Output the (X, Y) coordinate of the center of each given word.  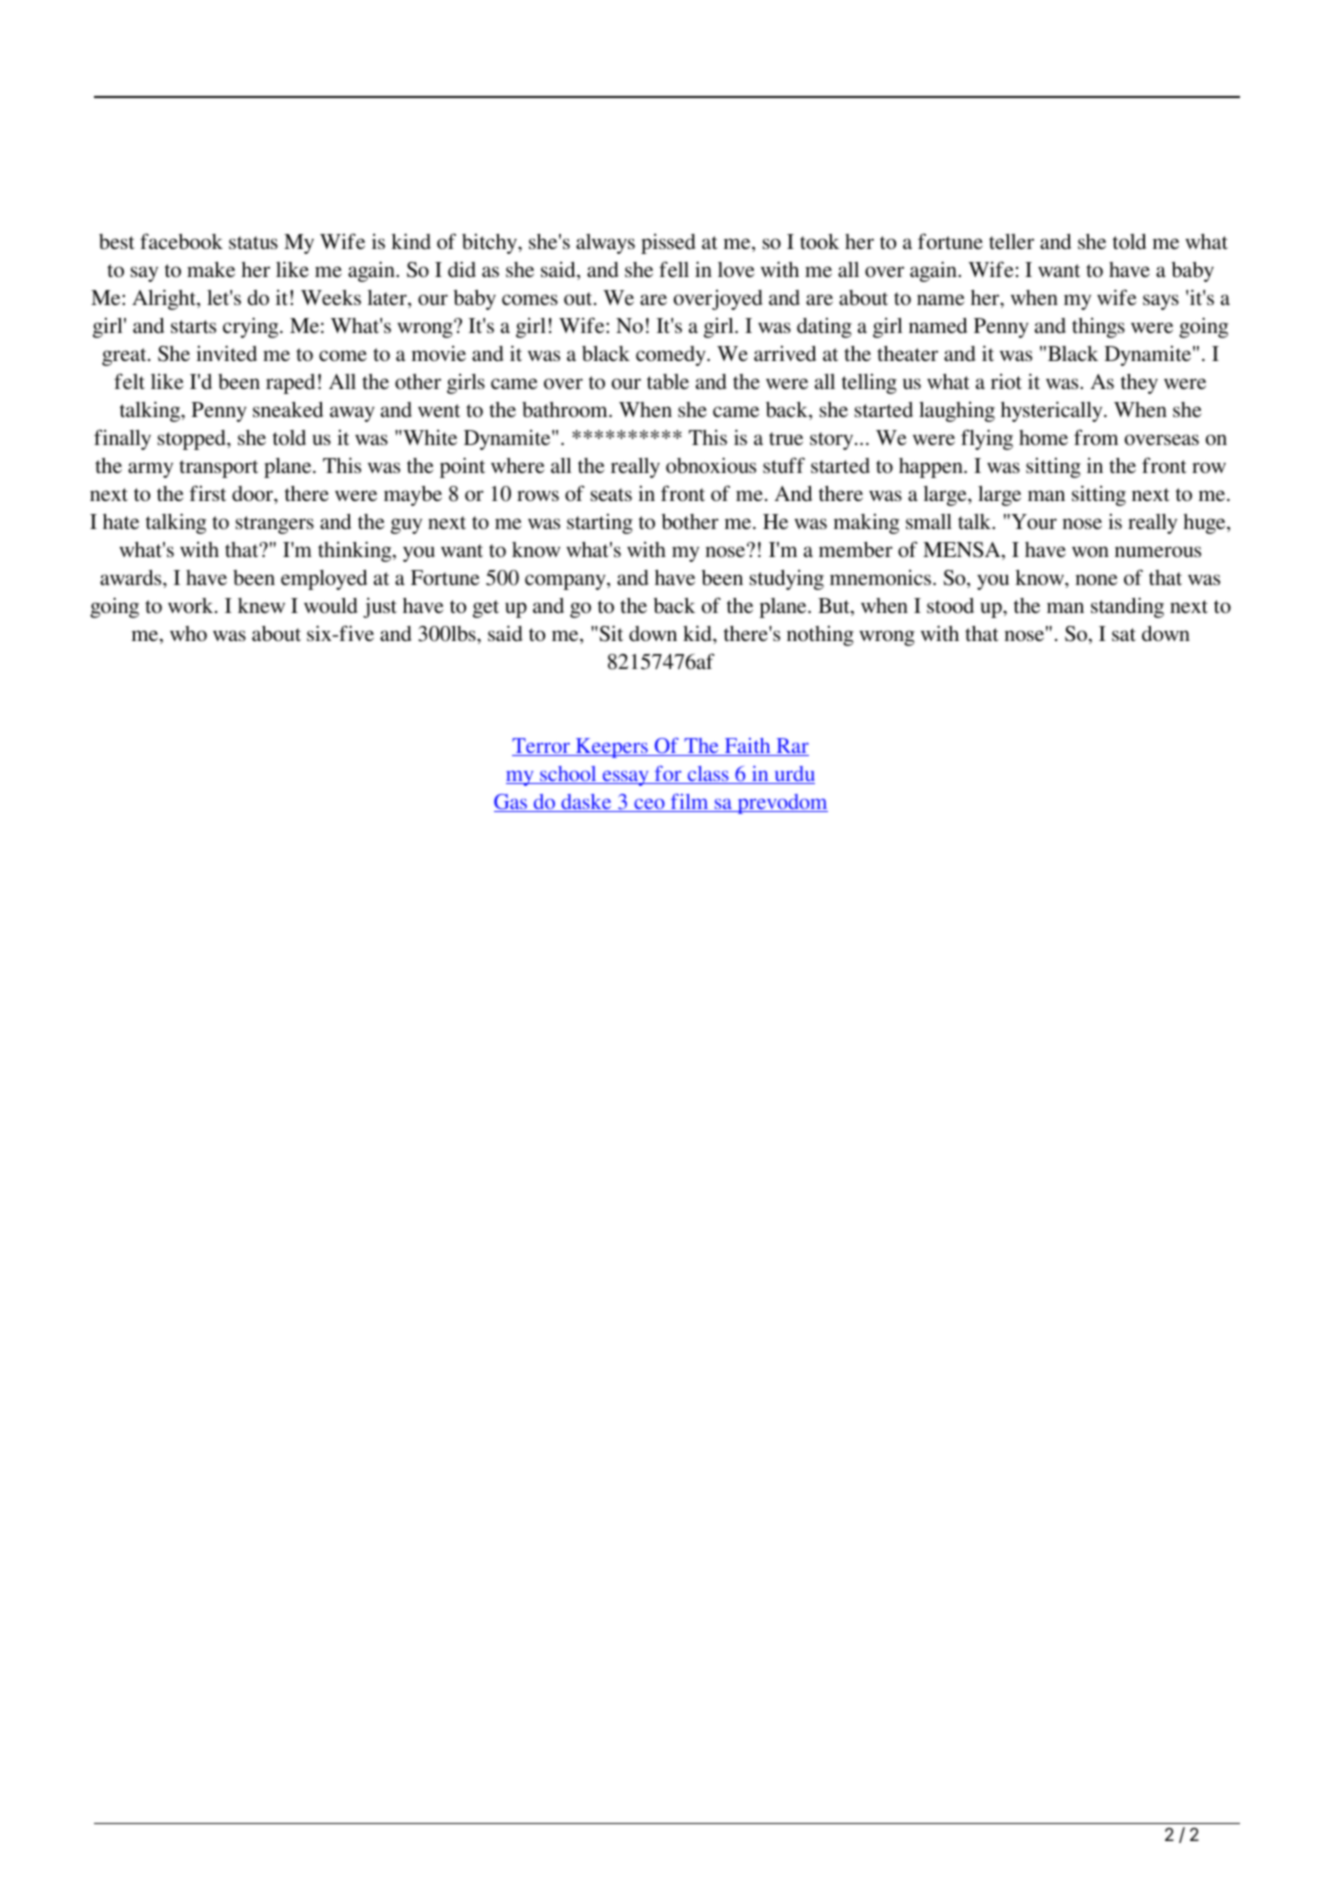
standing (1127, 607)
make (211, 269)
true (786, 438)
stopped (193, 440)
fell (674, 269)
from (1096, 437)
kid (698, 633)
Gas (511, 803)
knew (261, 605)
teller (1011, 241)
